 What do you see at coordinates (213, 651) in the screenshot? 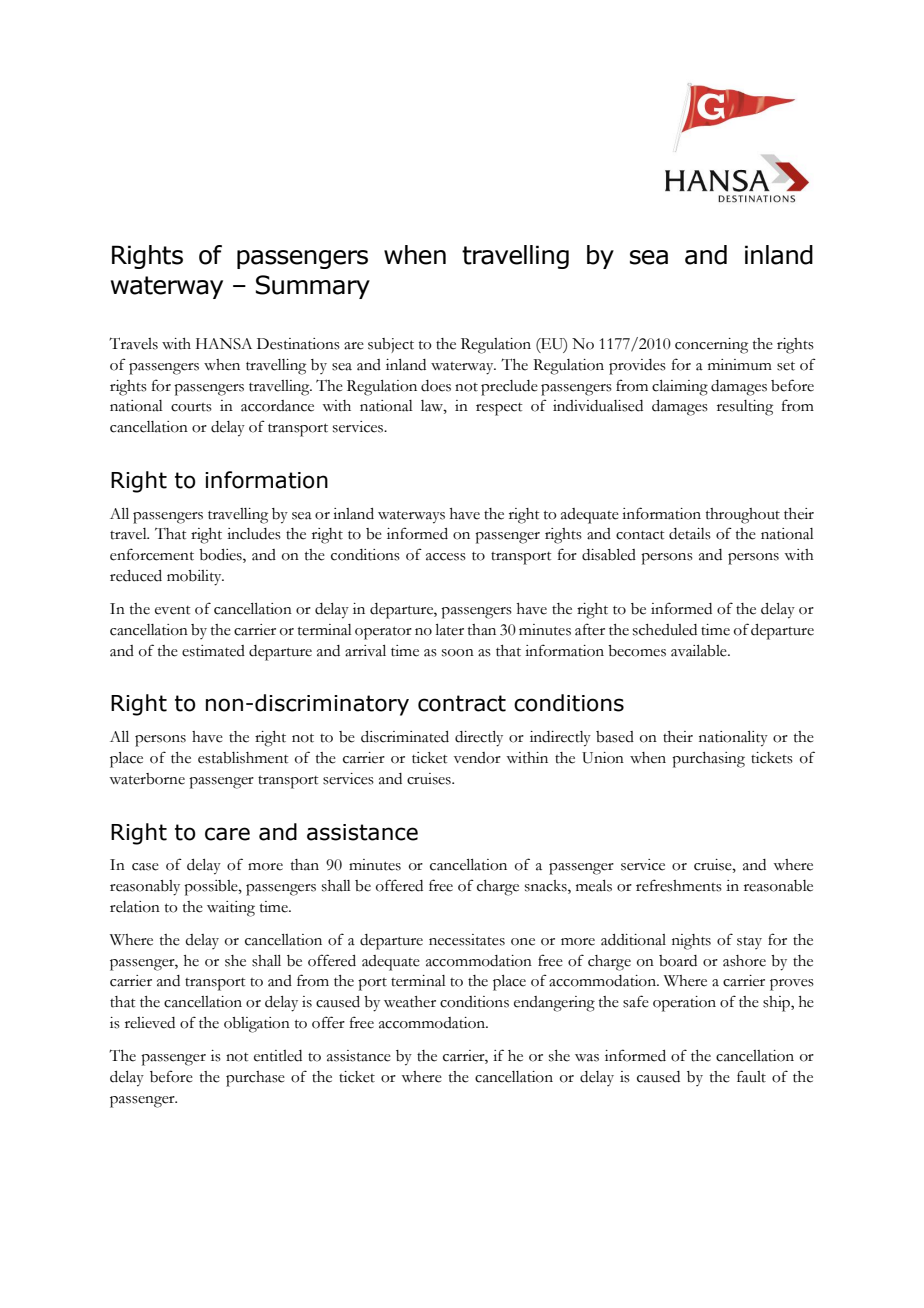
I see `estimated` at bounding box center [213, 651].
